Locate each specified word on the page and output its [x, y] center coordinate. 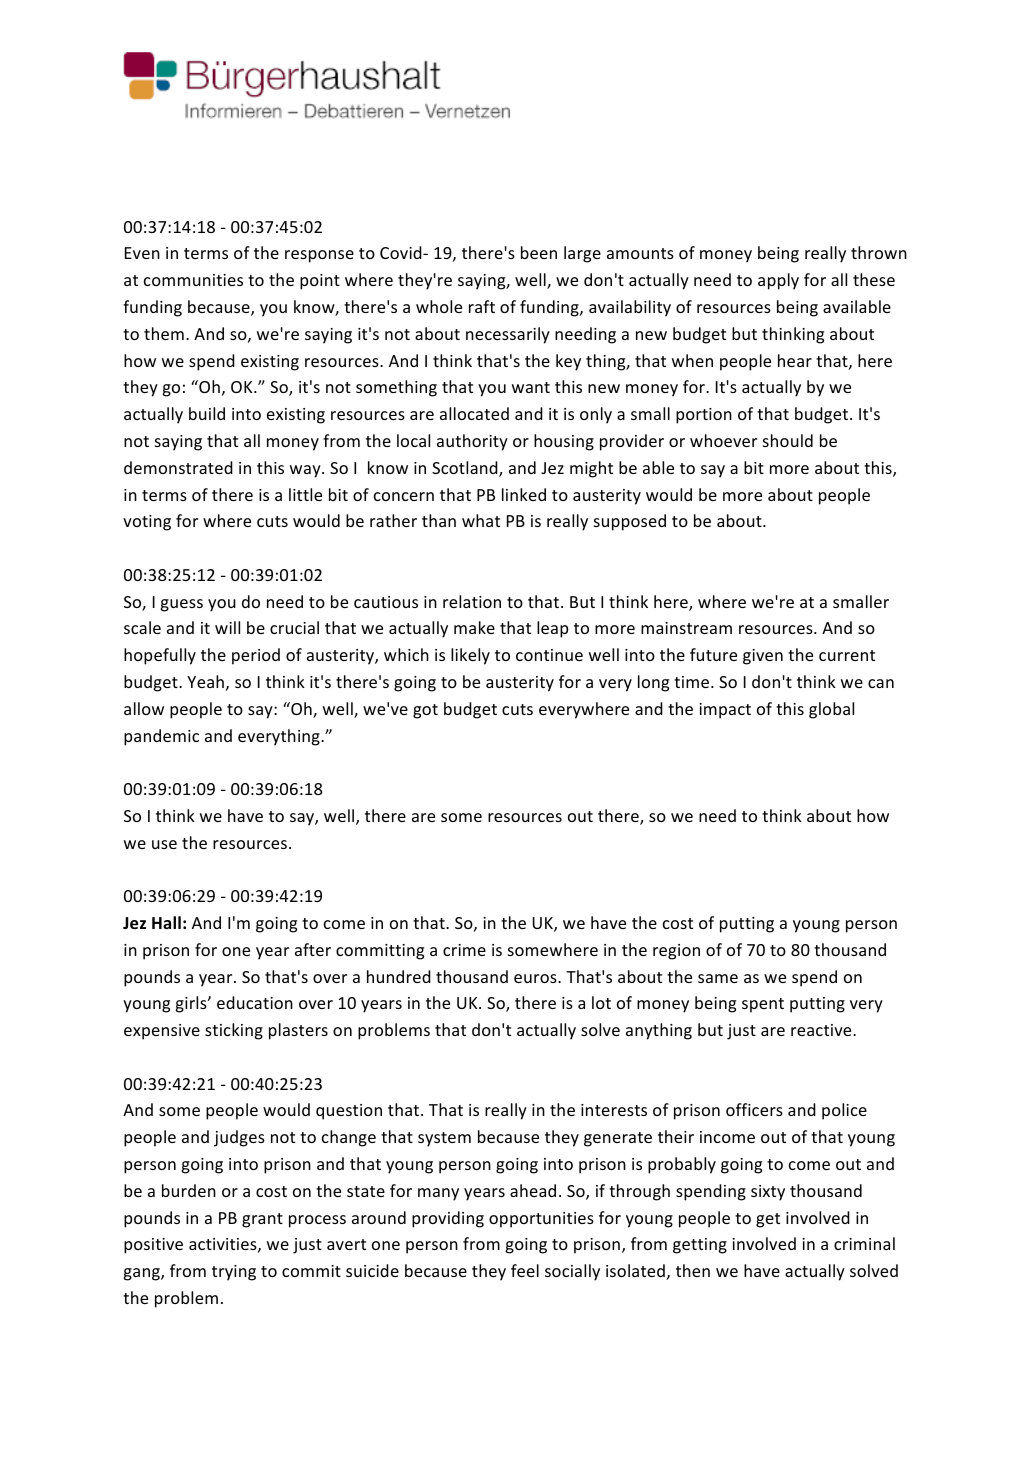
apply [778, 281]
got [425, 711]
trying [234, 1273]
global [831, 710]
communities [193, 280]
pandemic [161, 737]
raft [482, 306]
